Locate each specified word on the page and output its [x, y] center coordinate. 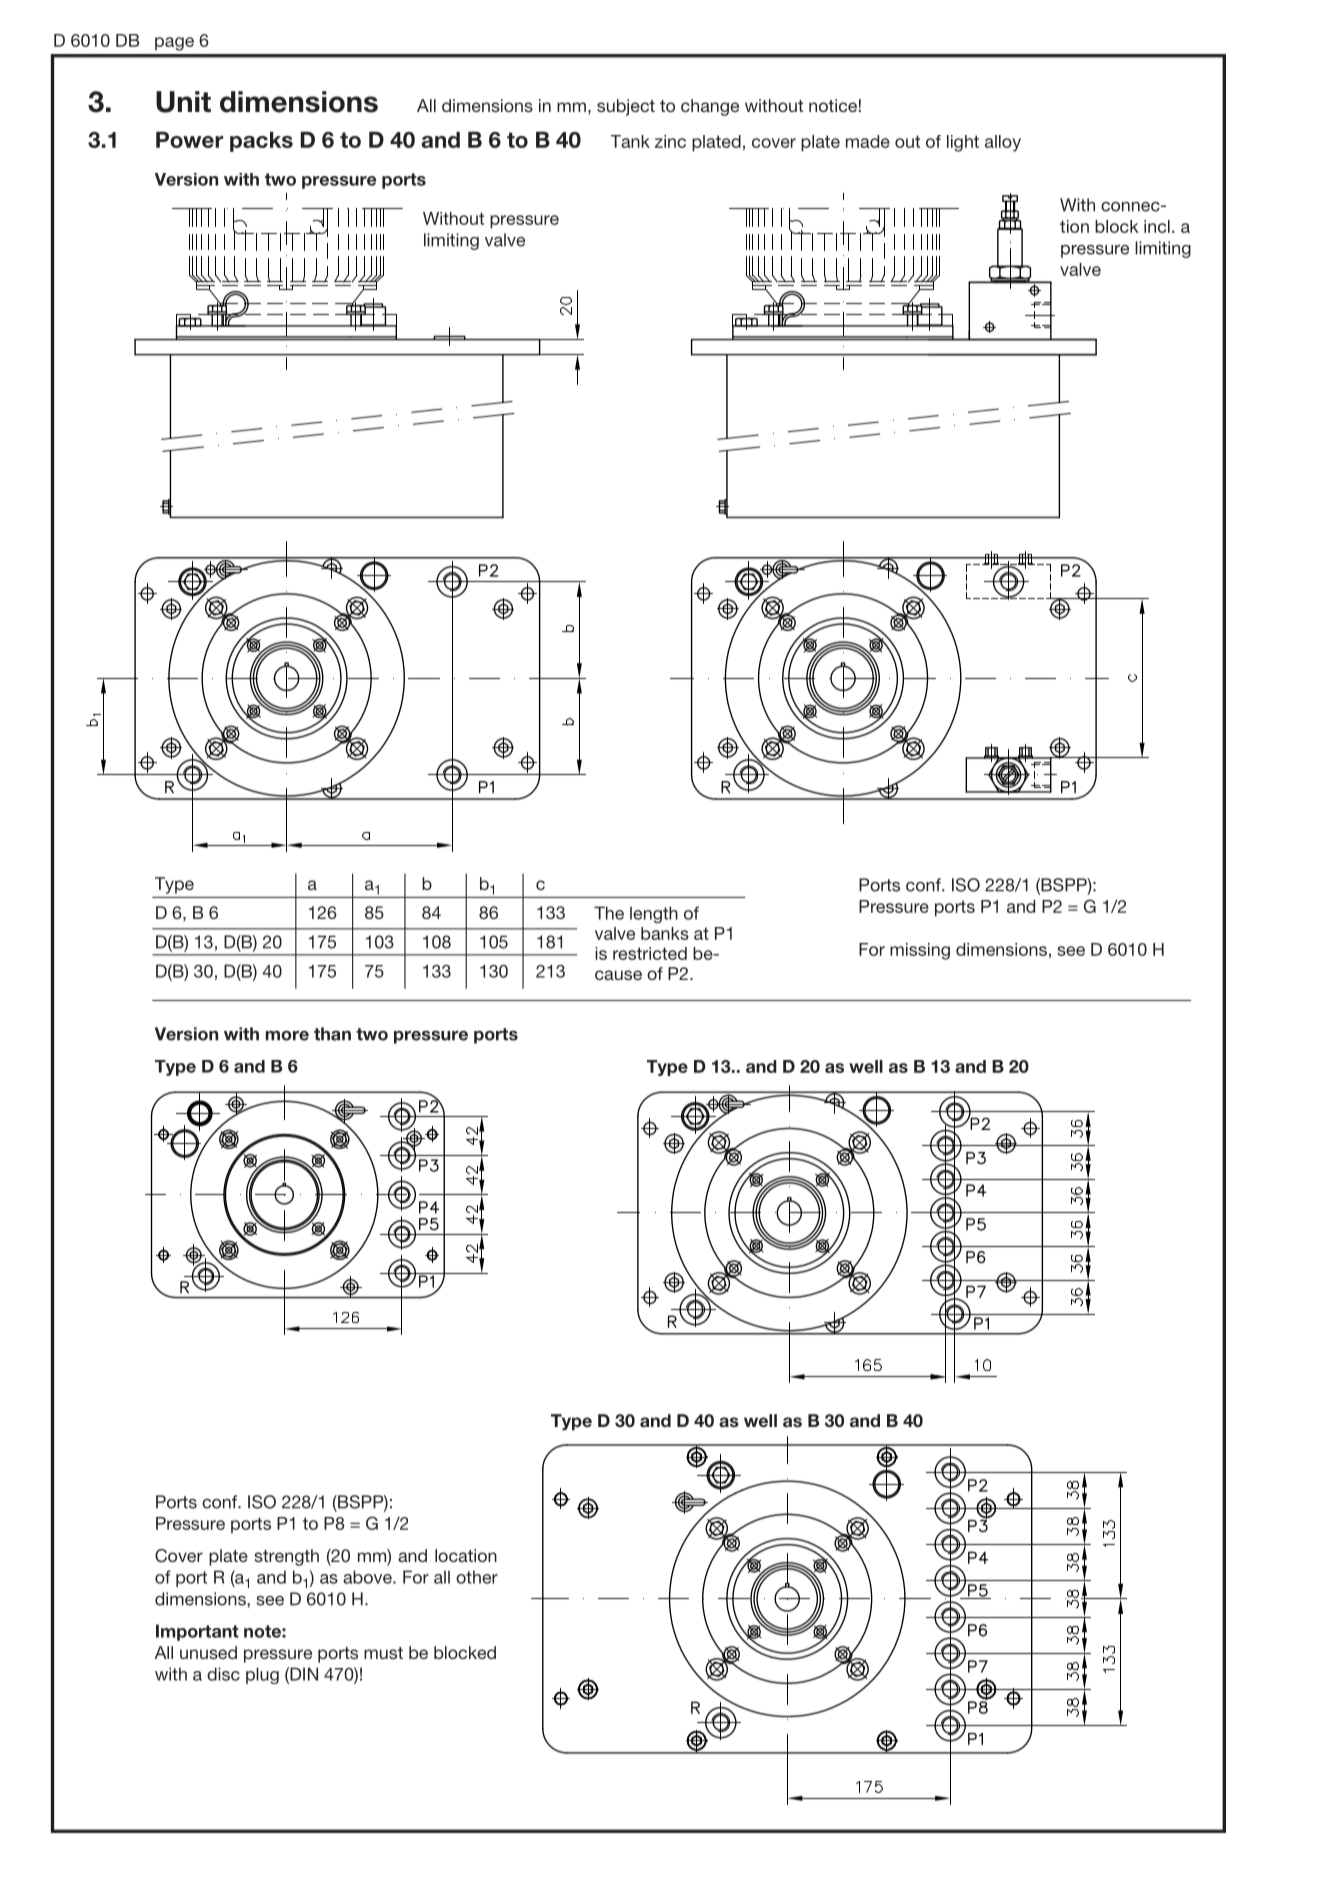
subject [626, 107]
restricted [650, 953]
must [383, 1653]
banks [665, 933]
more [287, 1035]
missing [920, 951]
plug [262, 1675]
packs [261, 141]
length [654, 915]
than [332, 1034]
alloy [1003, 143]
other [477, 1577]
